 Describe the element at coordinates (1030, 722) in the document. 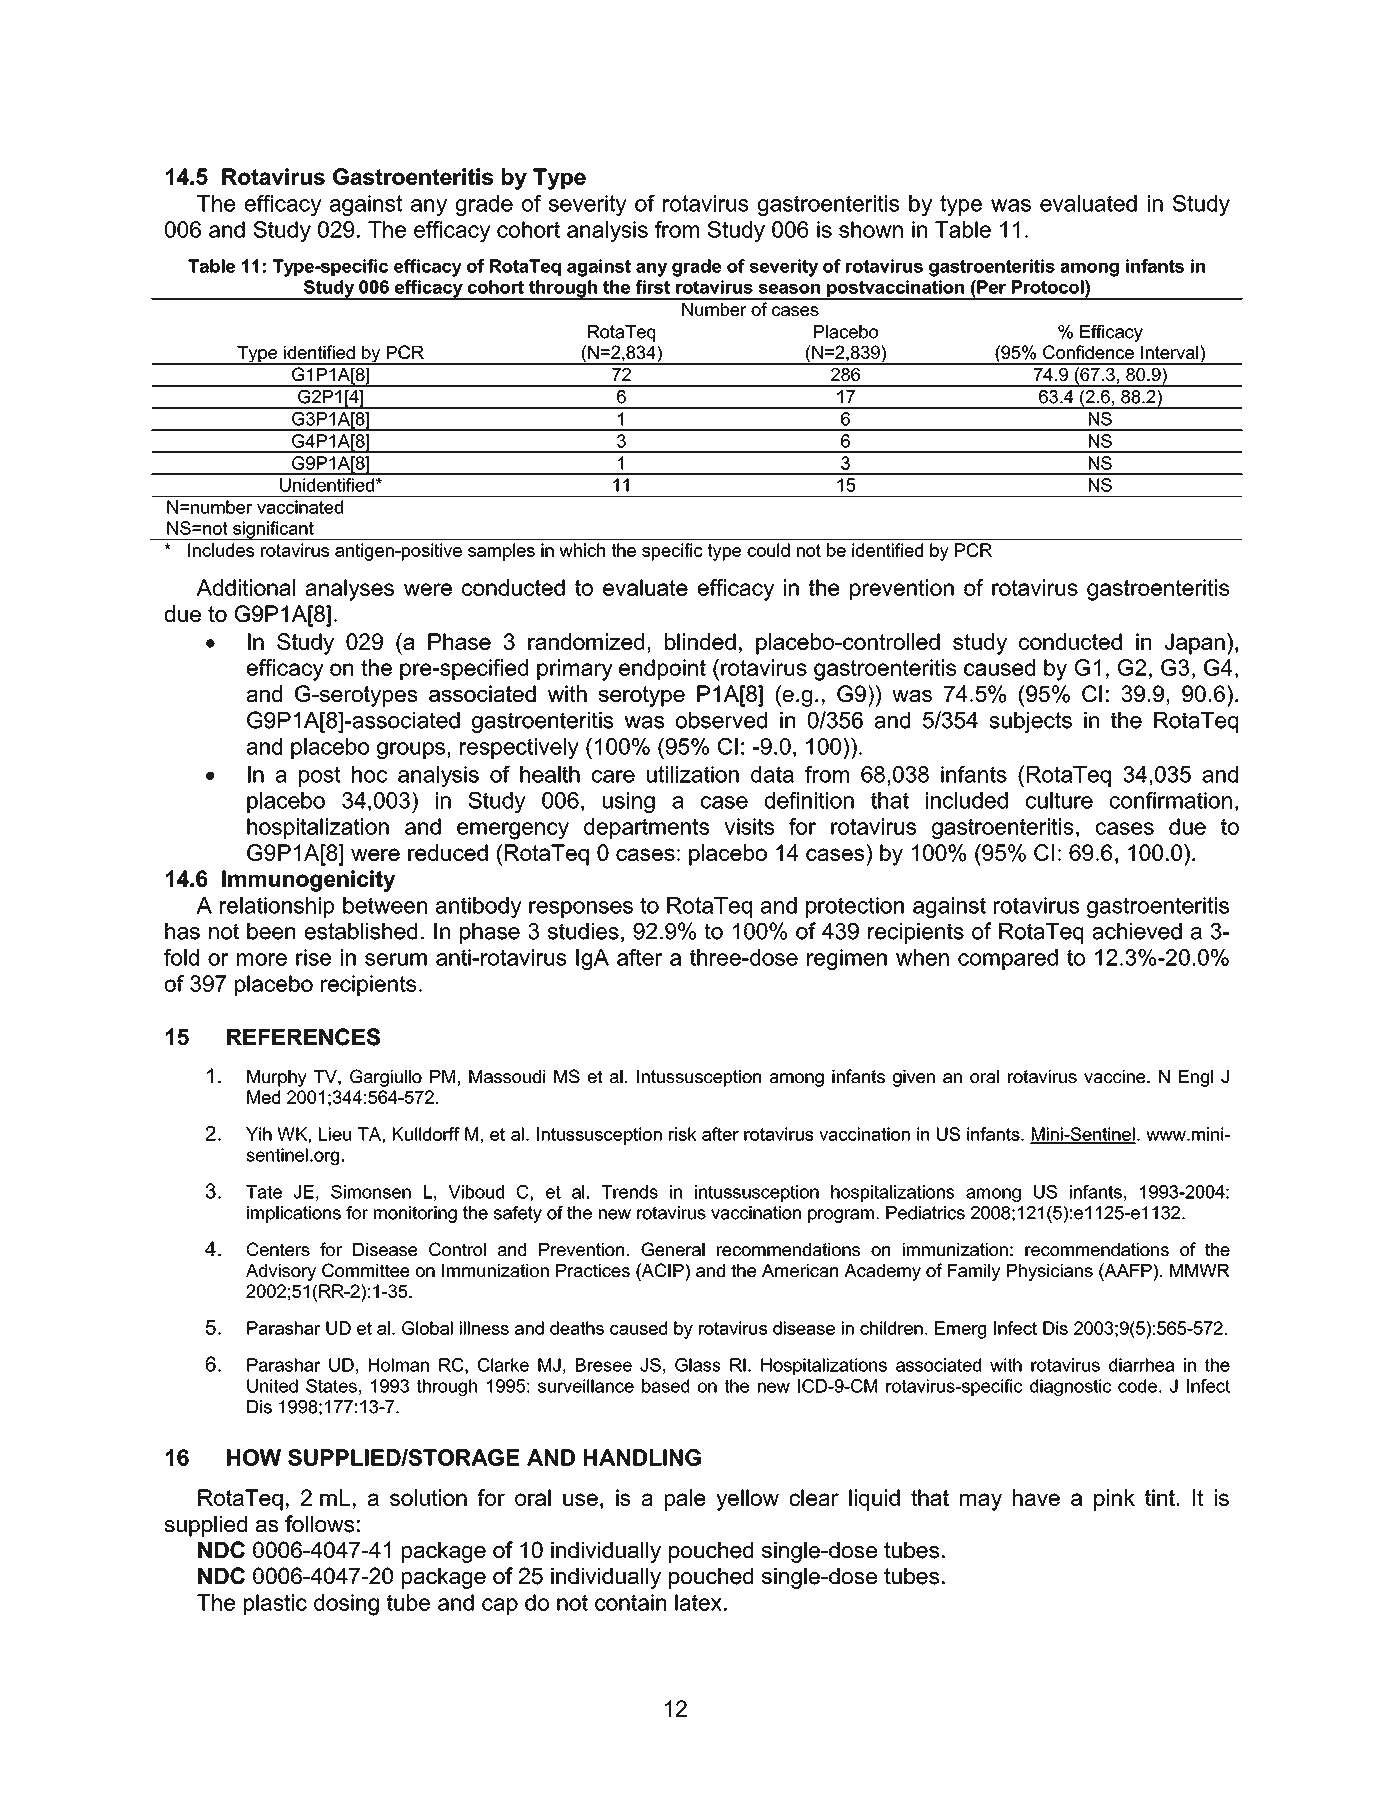

I see `subjects` at that location.
